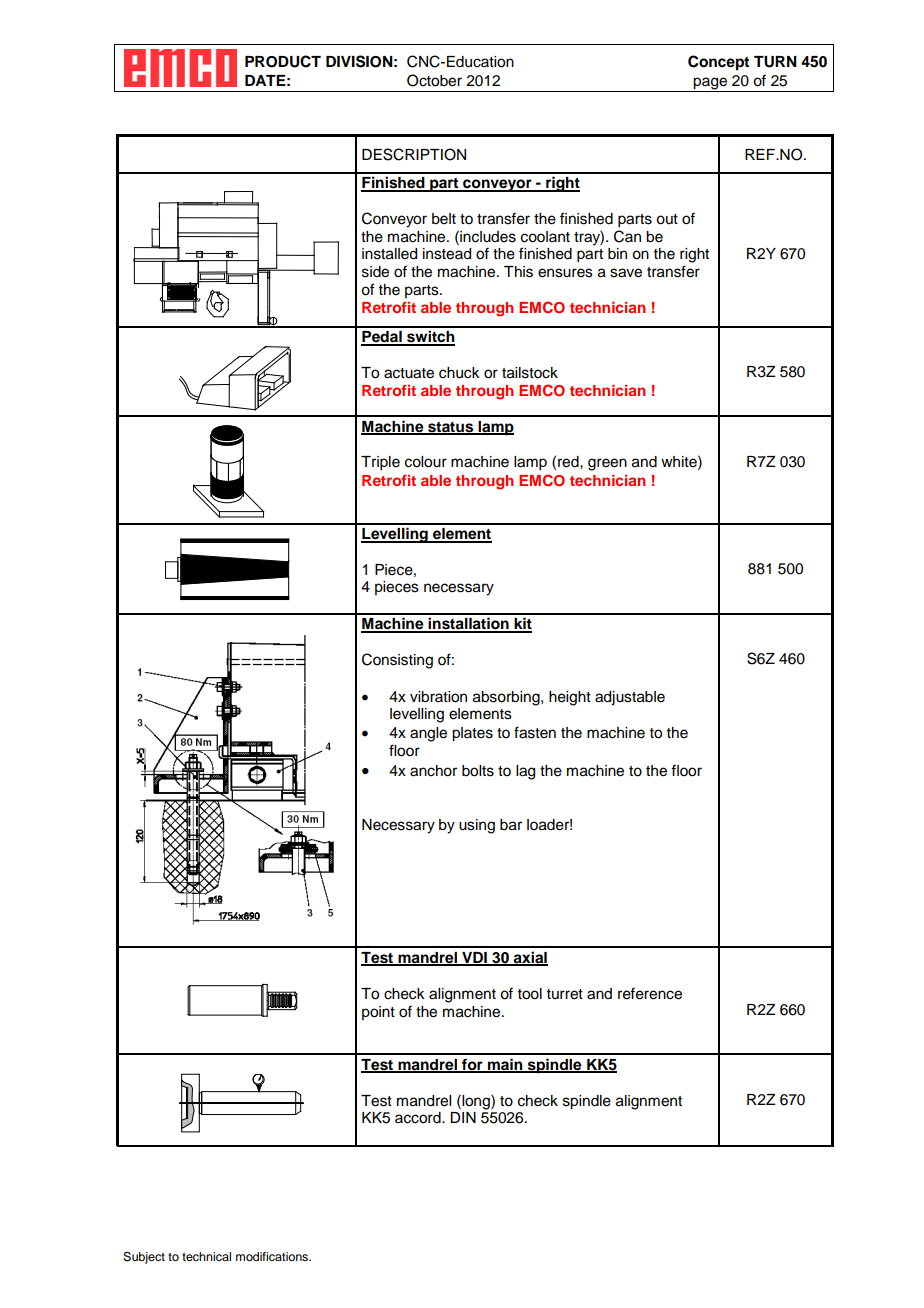  Describe the element at coordinates (283, 61) in the page. I see `PRODUCT` at that location.
